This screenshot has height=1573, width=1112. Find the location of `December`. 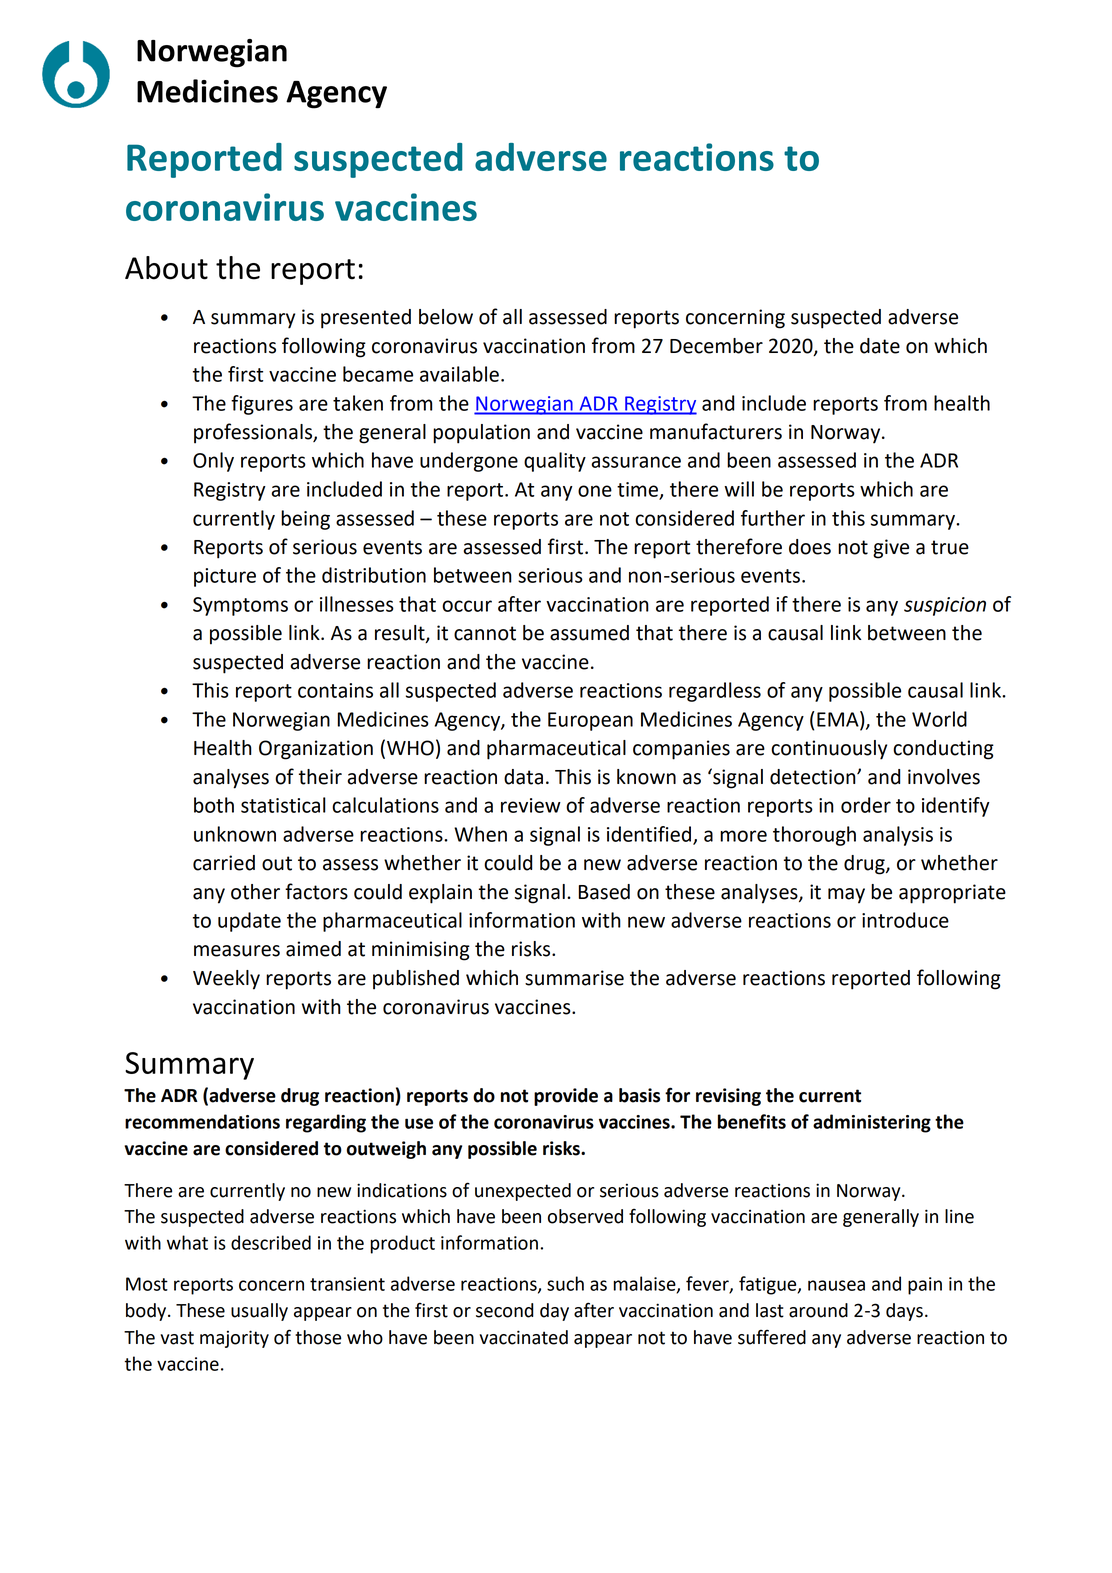

December is located at coordinates (716, 346).
